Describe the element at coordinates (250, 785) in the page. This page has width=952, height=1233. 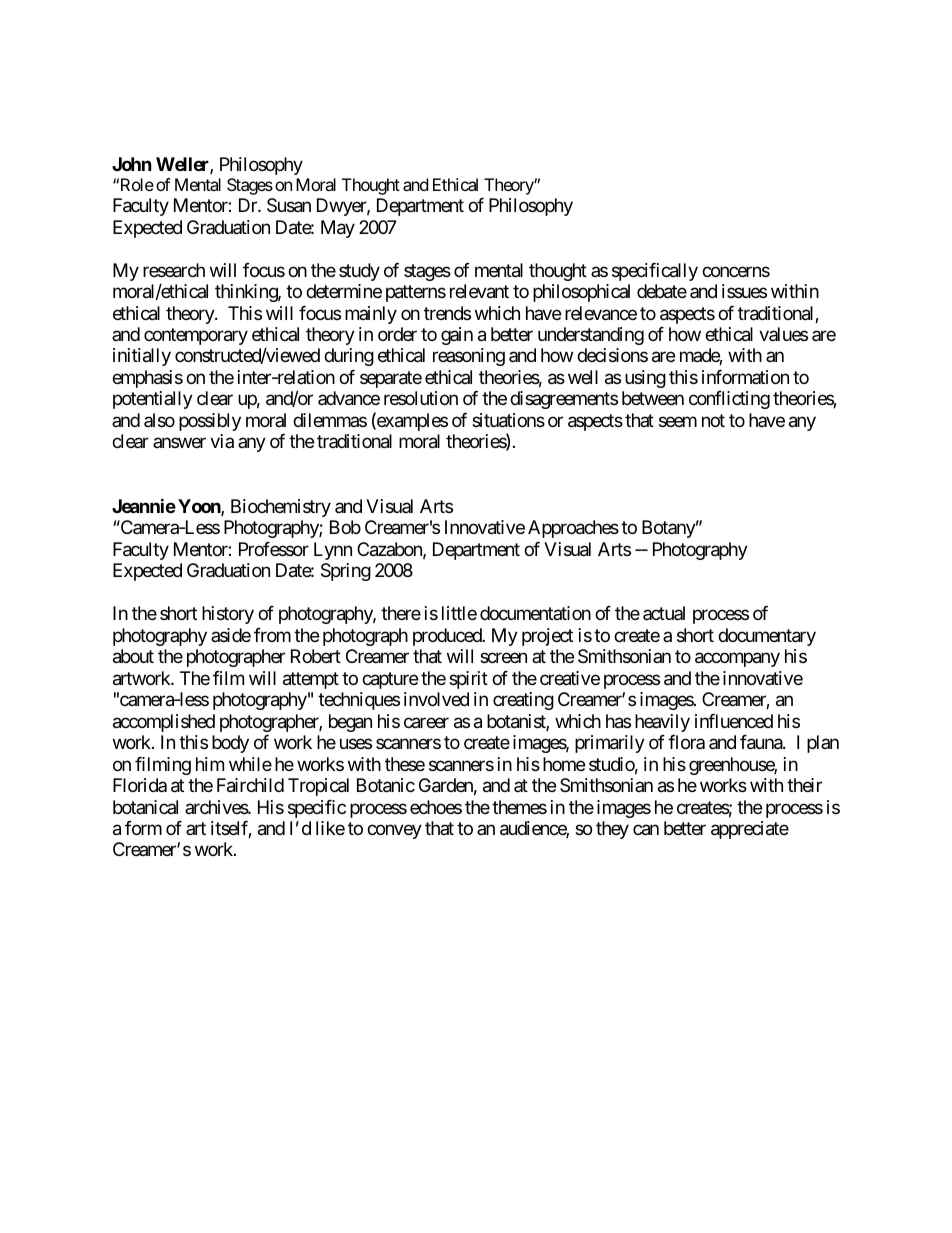
I see `Fairchild` at that location.
